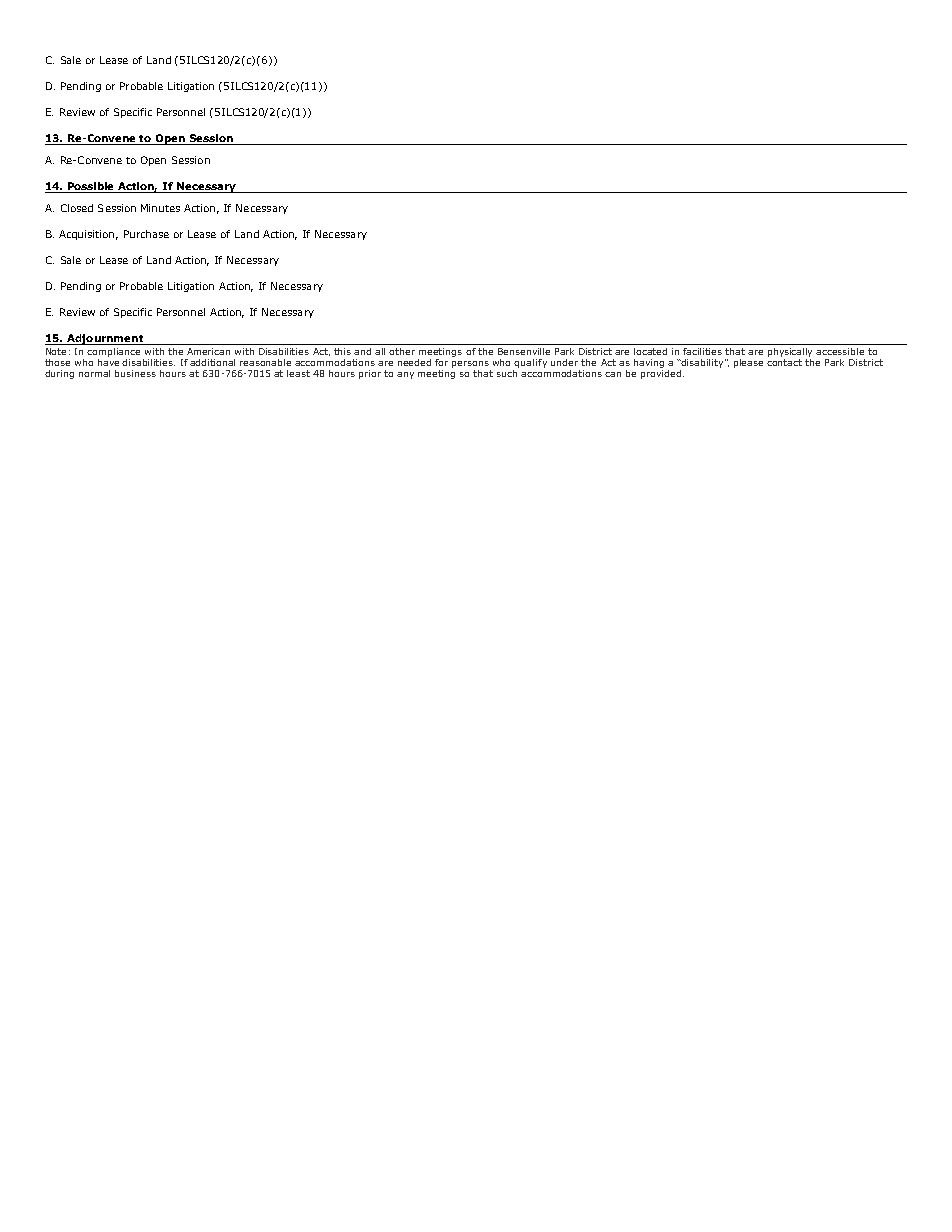  What do you see at coordinates (105, 339) in the screenshot?
I see `Adjournment` at bounding box center [105, 339].
